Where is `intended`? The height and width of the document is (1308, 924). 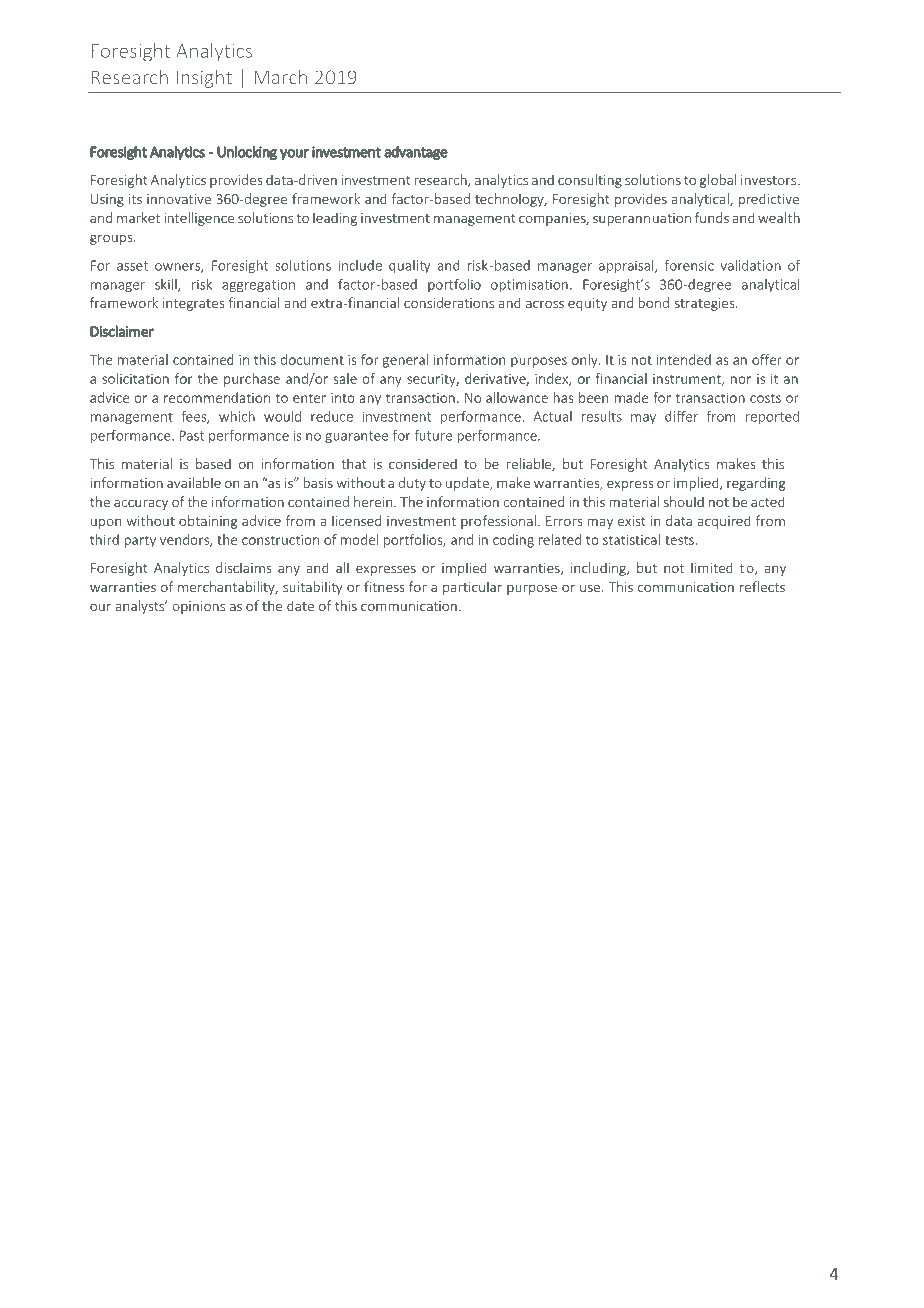
intended is located at coordinates (684, 359).
